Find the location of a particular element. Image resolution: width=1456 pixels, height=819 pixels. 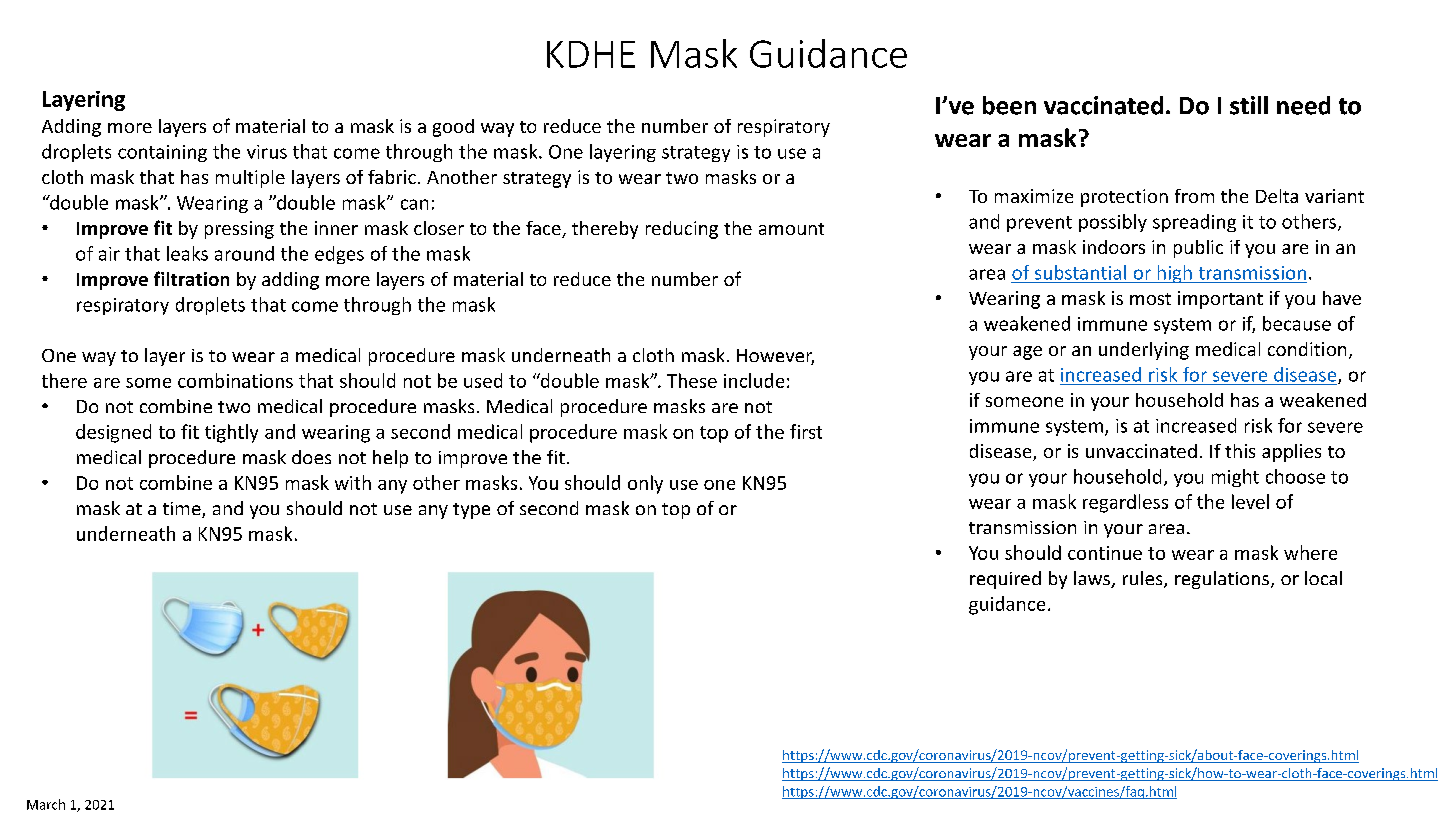

time is located at coordinates (183, 510).
